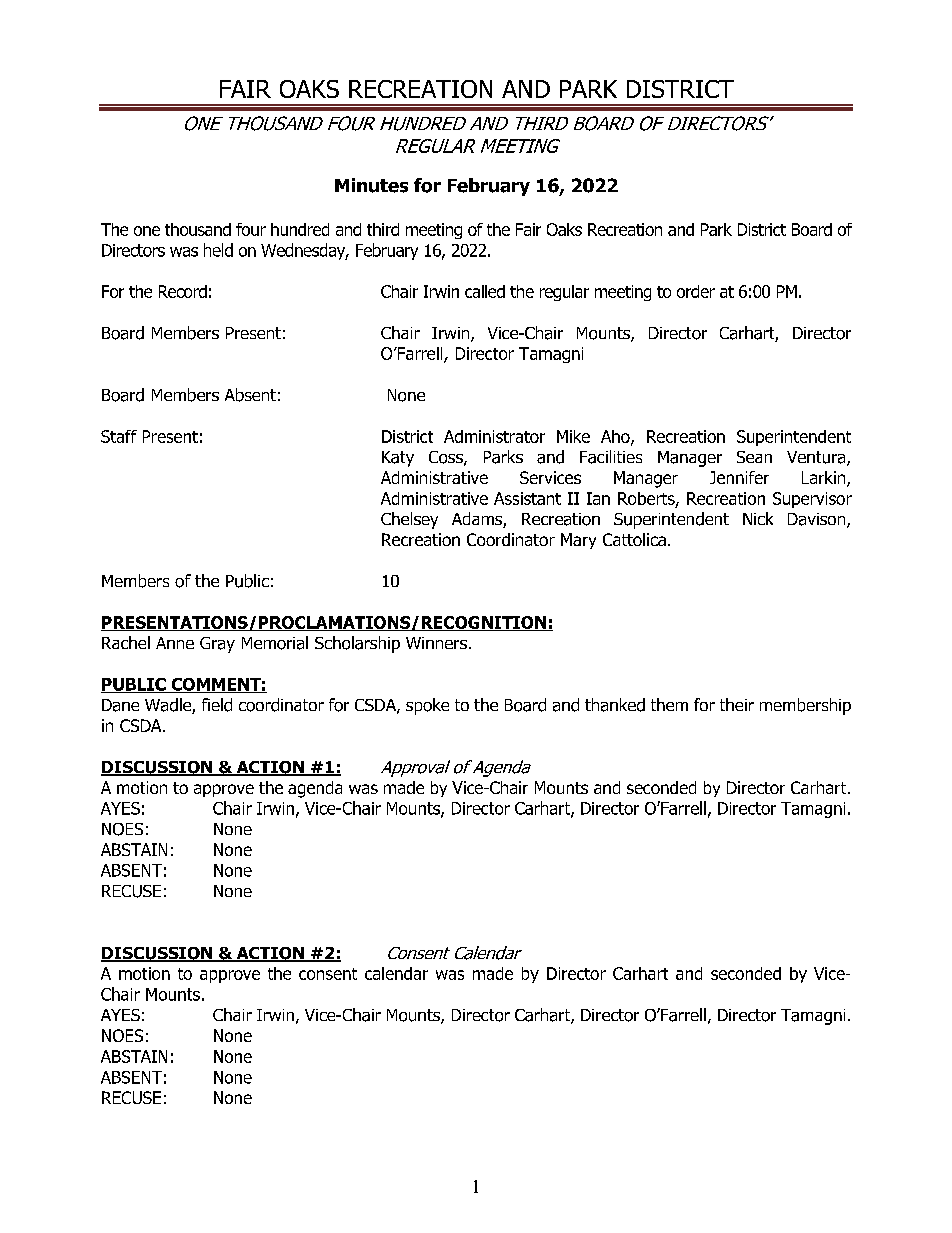 The width and height of the image is (952, 1233). Describe the element at coordinates (739, 477) in the image. I see `Jennifer` at that location.
